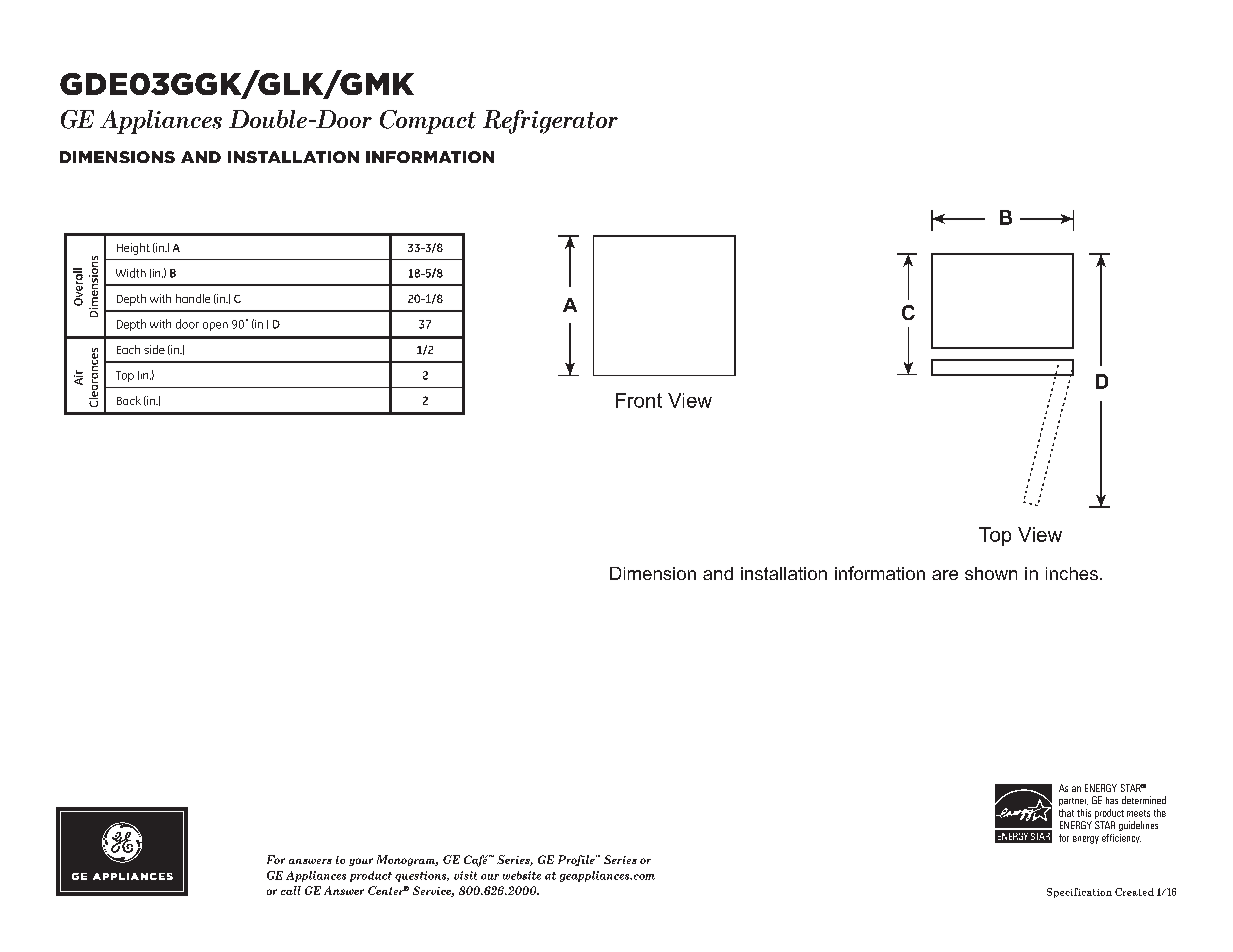 The height and width of the screenshot is (952, 1233). What do you see at coordinates (945, 575) in the screenshot?
I see `are` at bounding box center [945, 575].
